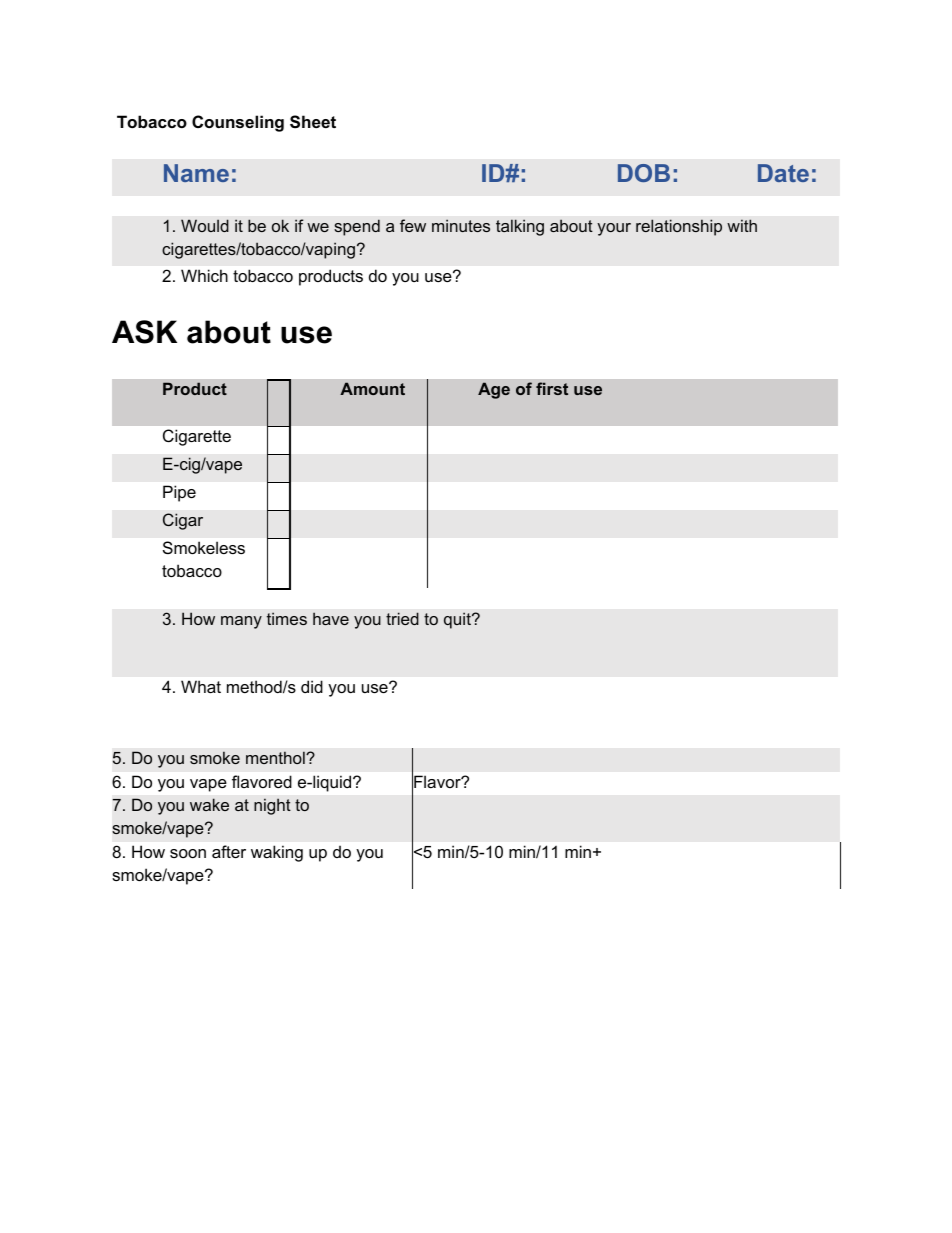 This document has height=1233, width=952. I want to click on DOB, so click(644, 173).
